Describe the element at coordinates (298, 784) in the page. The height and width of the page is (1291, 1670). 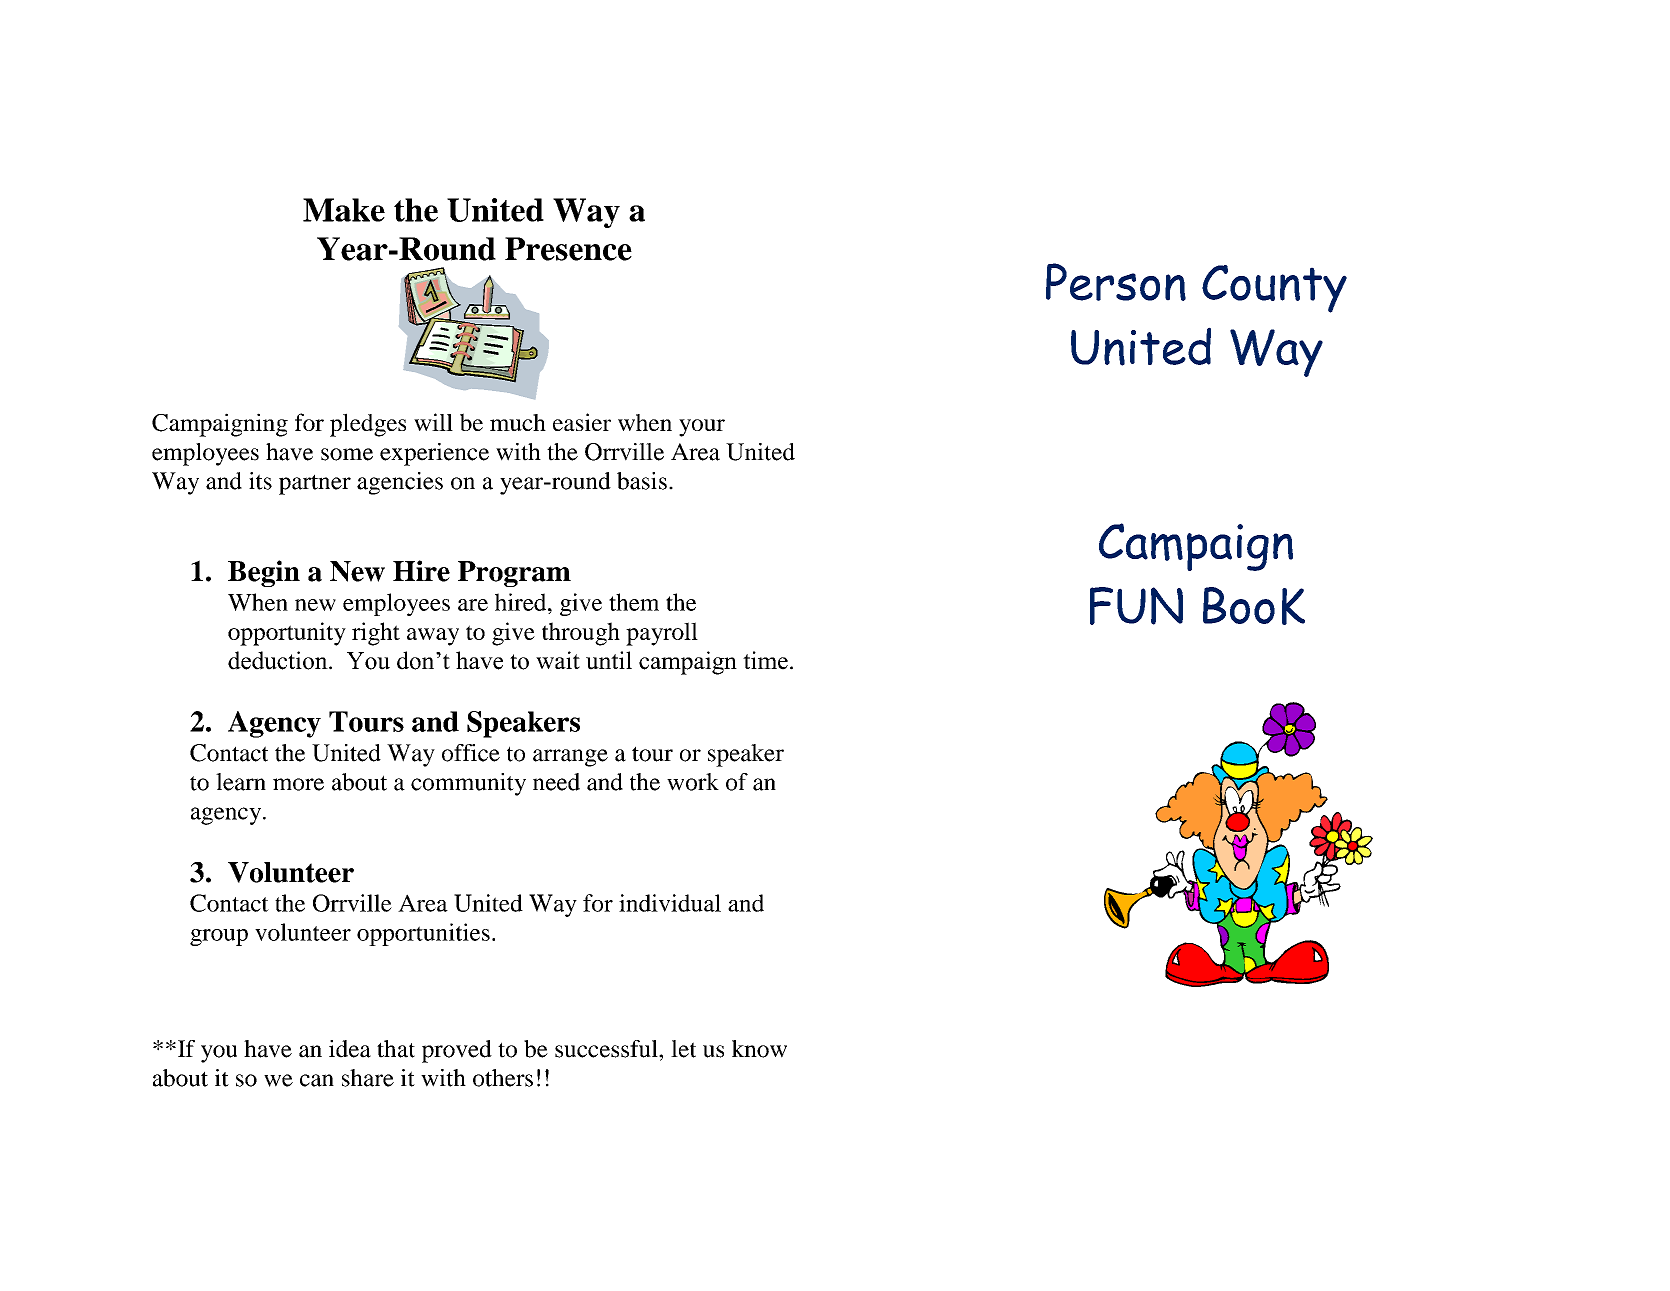
I see `more` at that location.
